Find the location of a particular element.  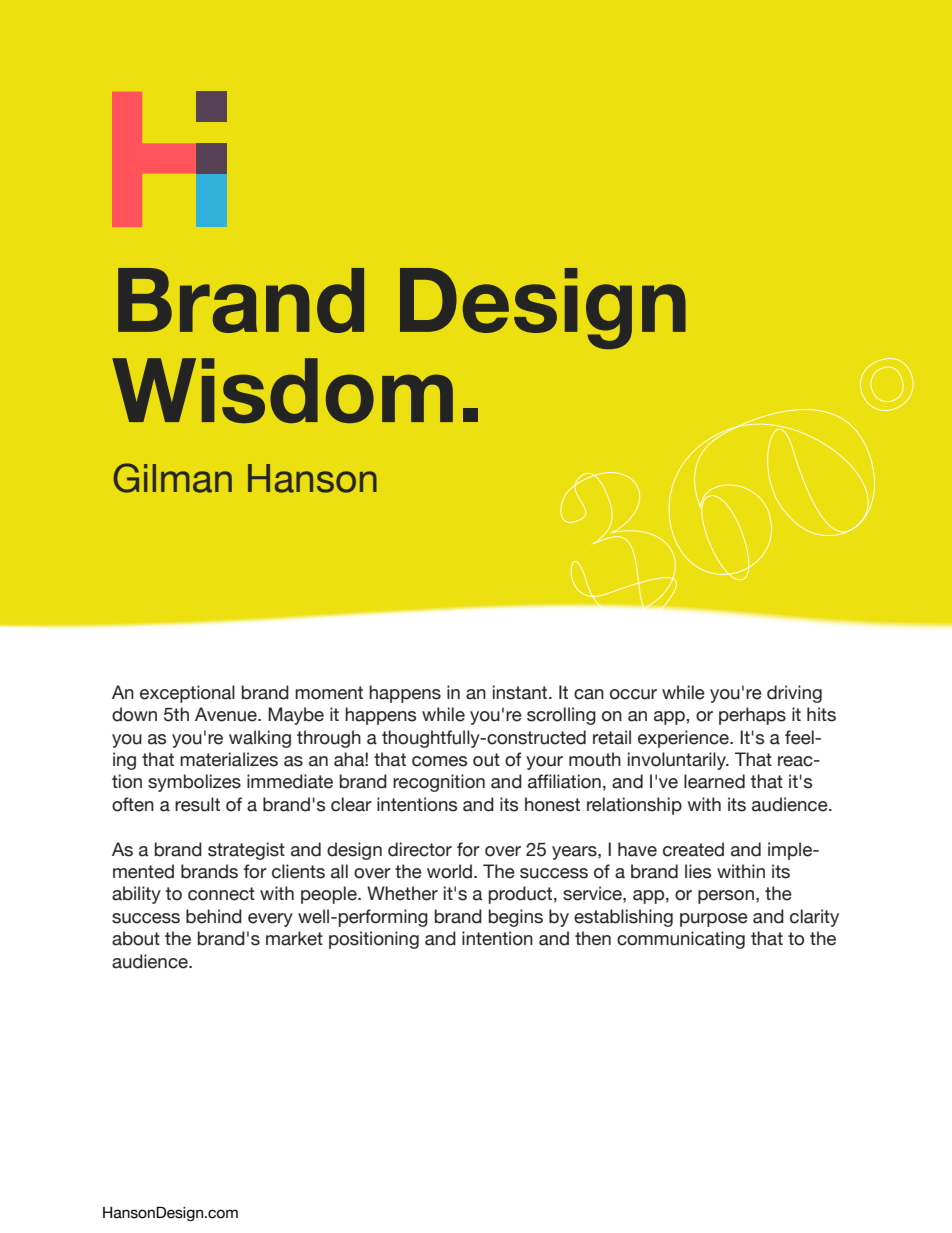

learned is located at coordinates (714, 781).
